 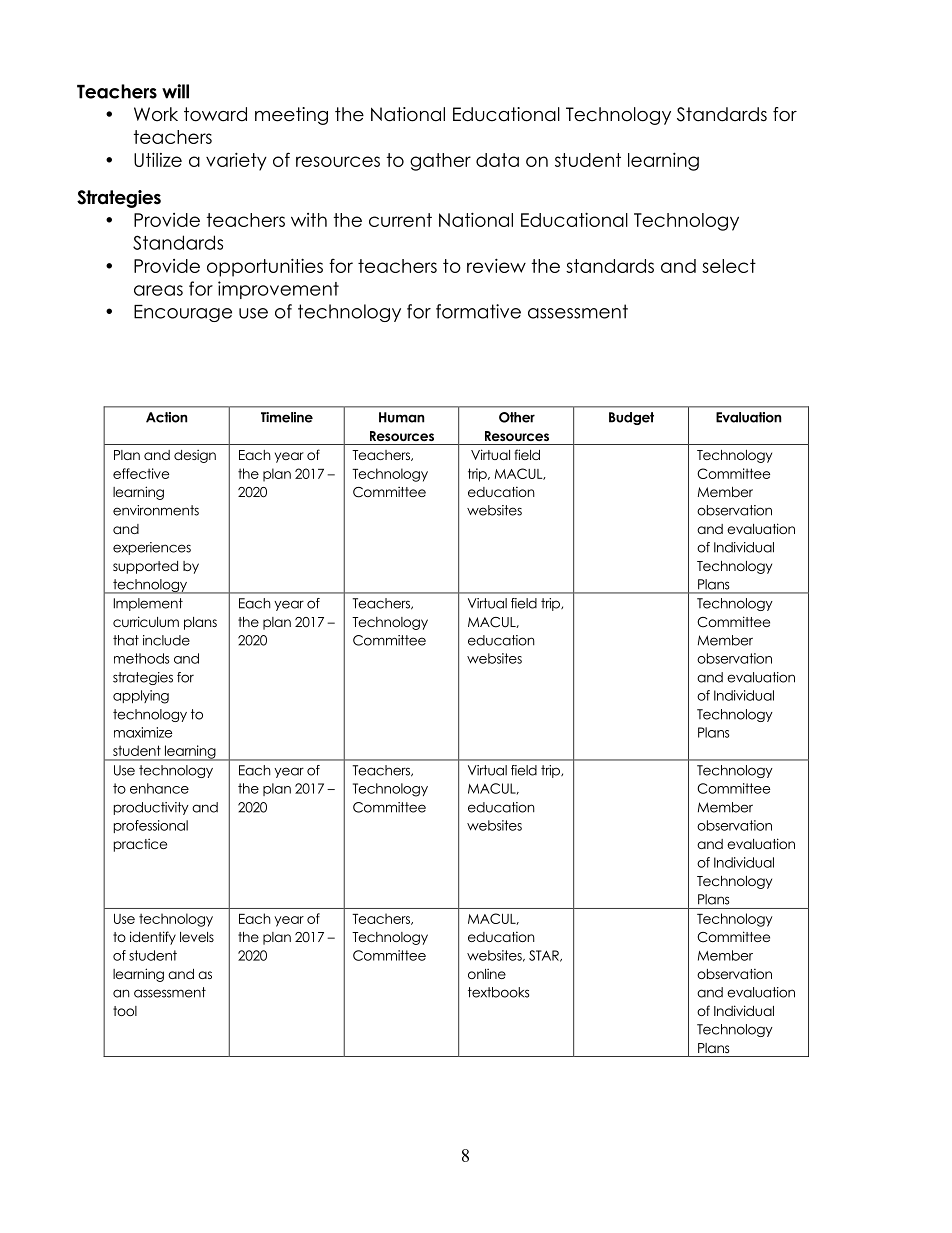 What do you see at coordinates (440, 162) in the page?
I see `gather` at bounding box center [440, 162].
